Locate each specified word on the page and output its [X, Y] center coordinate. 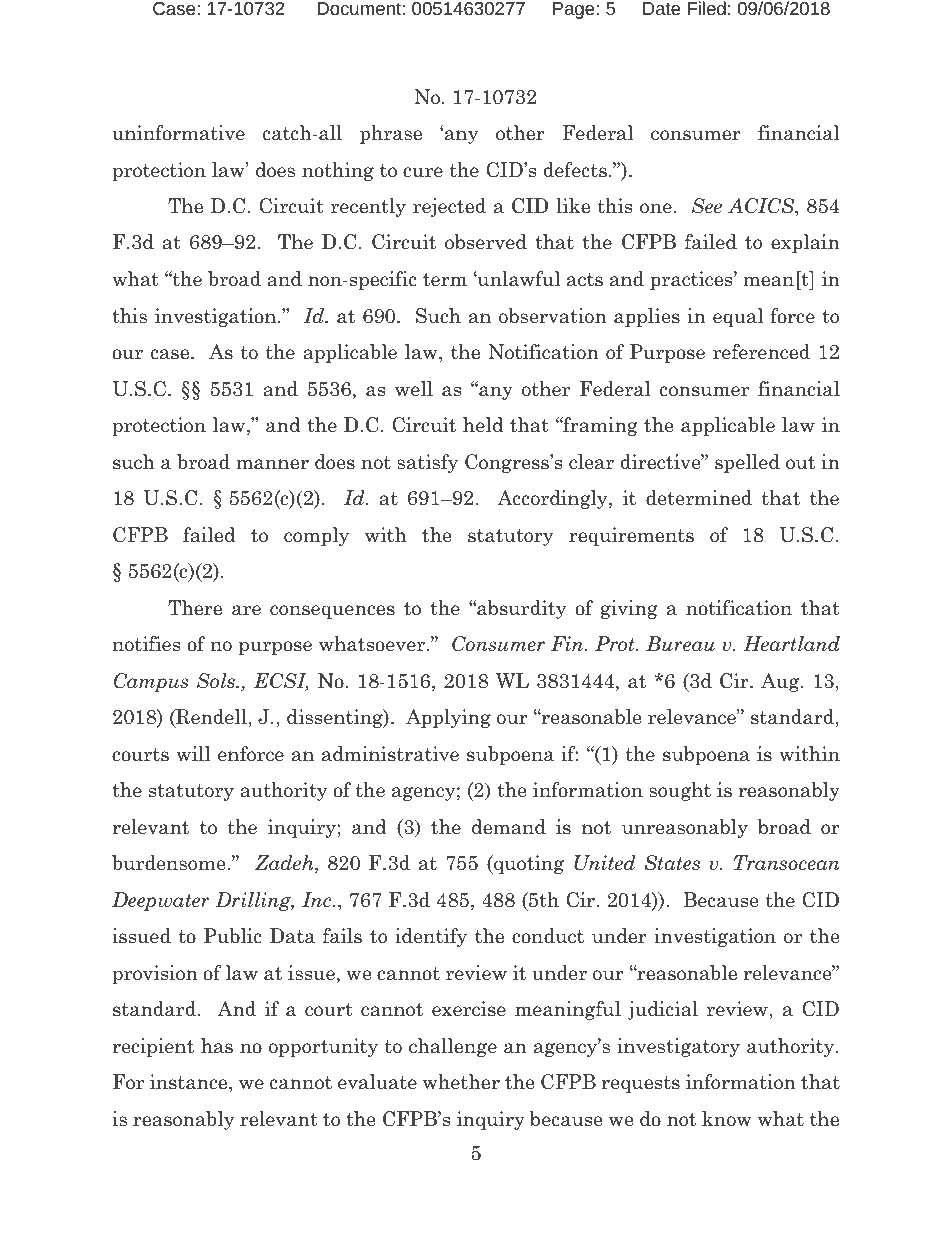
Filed [706, 8]
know [727, 1119]
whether [461, 1082]
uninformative [178, 133]
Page [574, 10]
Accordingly [553, 499]
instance [190, 1083]
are [246, 610]
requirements [631, 536]
